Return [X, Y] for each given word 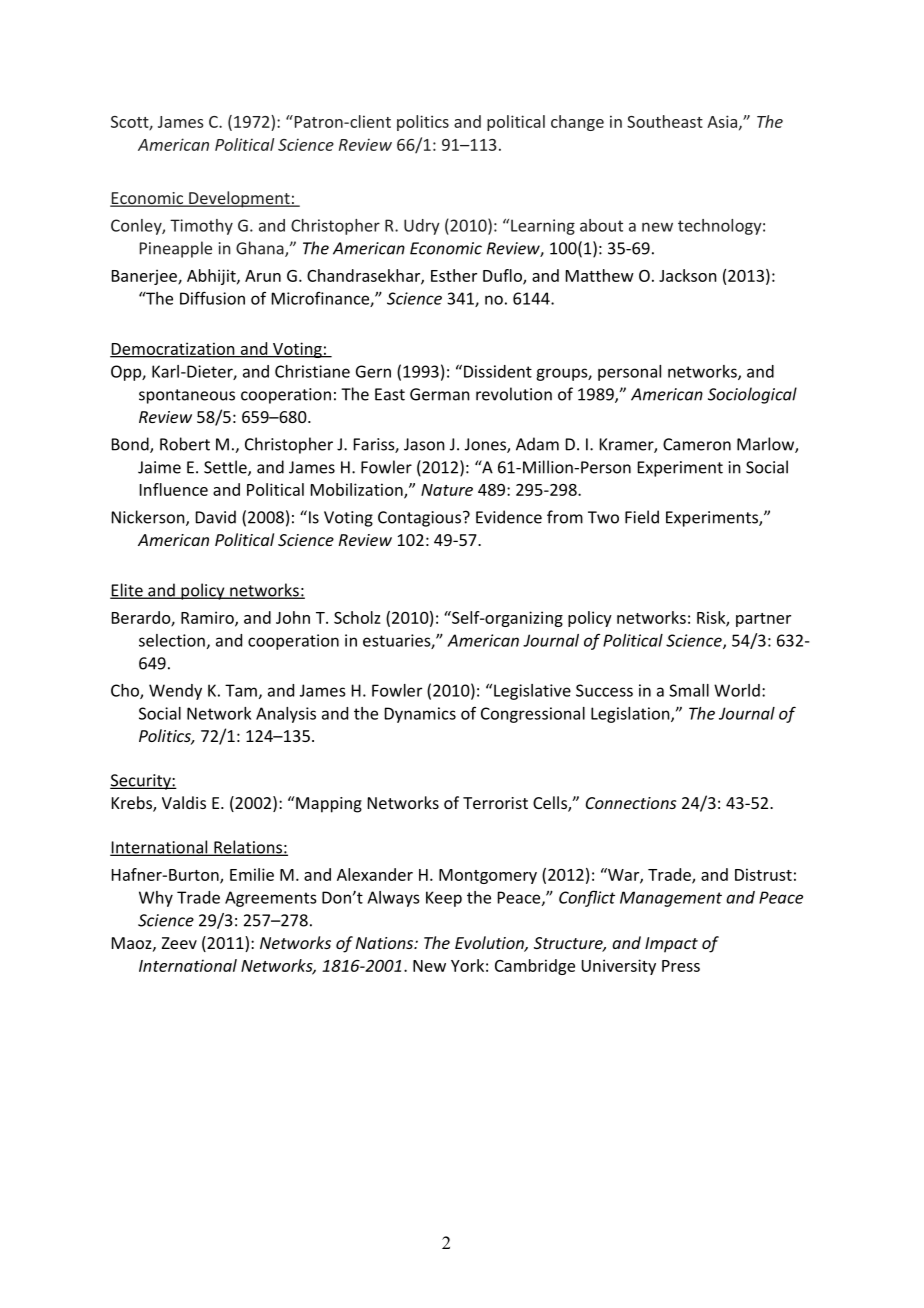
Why [156, 899]
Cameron [697, 444]
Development [239, 199]
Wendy [175, 692]
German [440, 394]
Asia [723, 122]
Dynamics [420, 715]
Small [689, 690]
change [577, 123]
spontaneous [187, 396]
